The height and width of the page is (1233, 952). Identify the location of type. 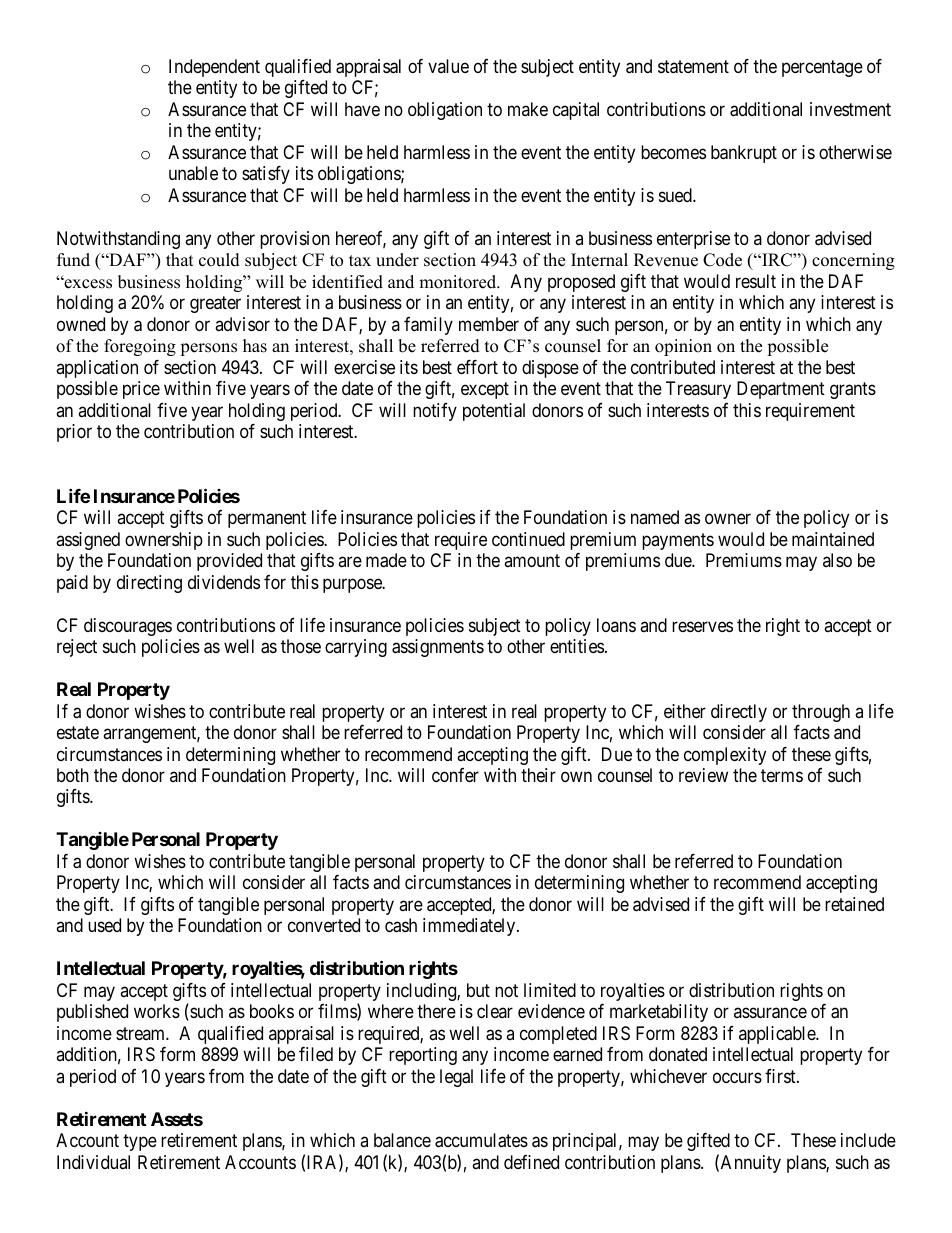
(140, 1142).
